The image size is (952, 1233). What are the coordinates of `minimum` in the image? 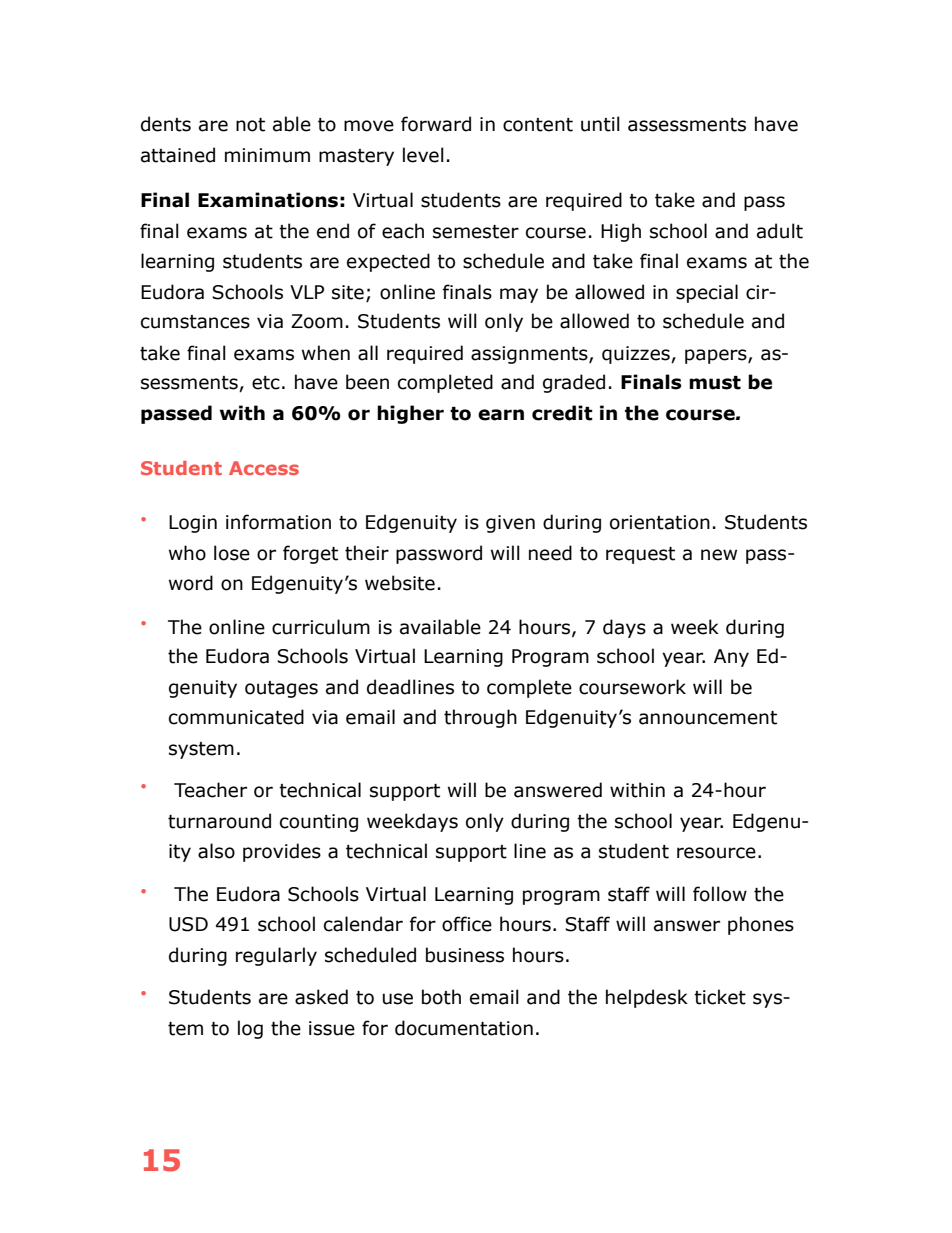 It's located at (267, 155).
